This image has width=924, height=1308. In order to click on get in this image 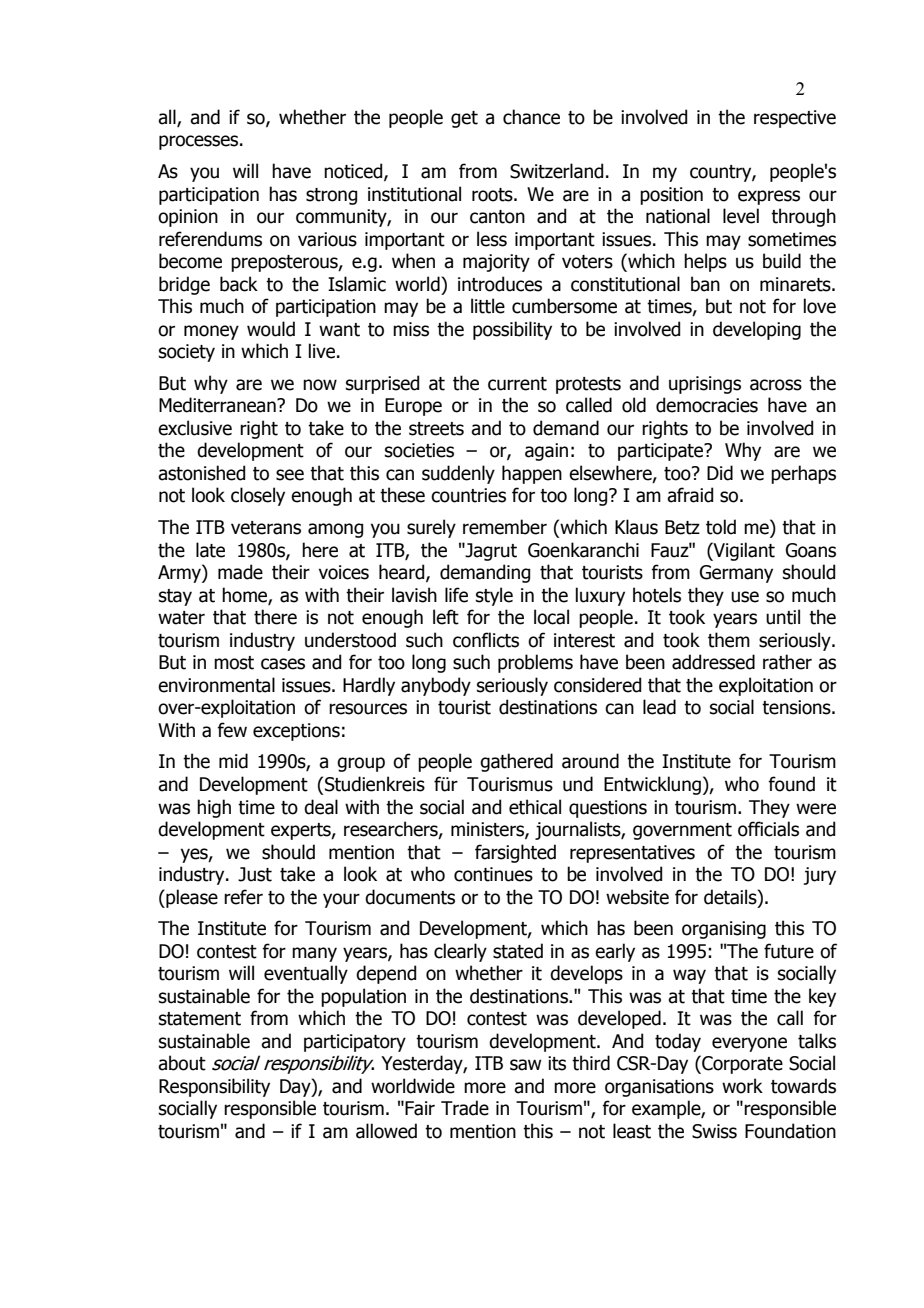, I will do `click(464, 119)`.
